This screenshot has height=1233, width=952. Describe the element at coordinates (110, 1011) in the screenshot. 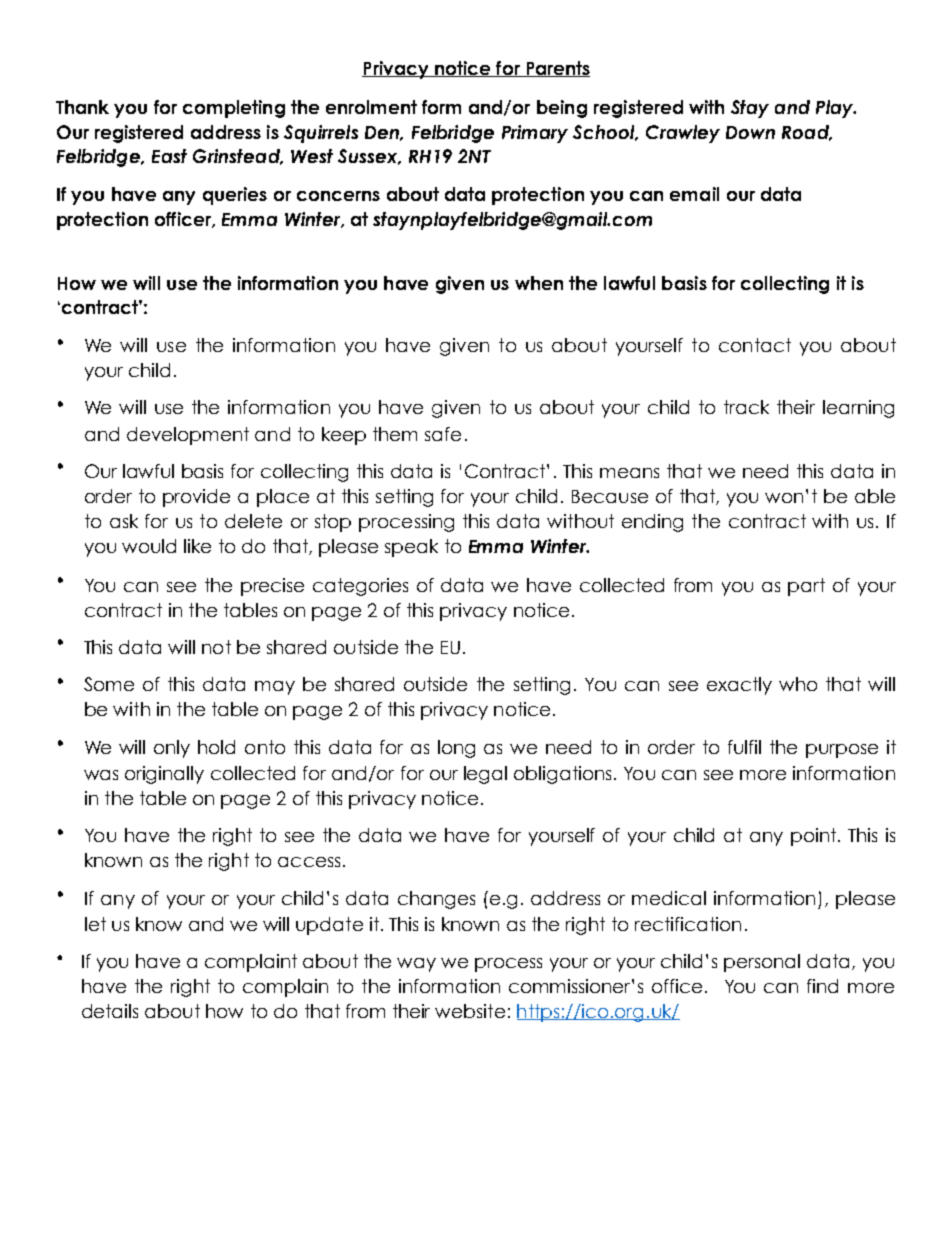

I see `details` at that location.
